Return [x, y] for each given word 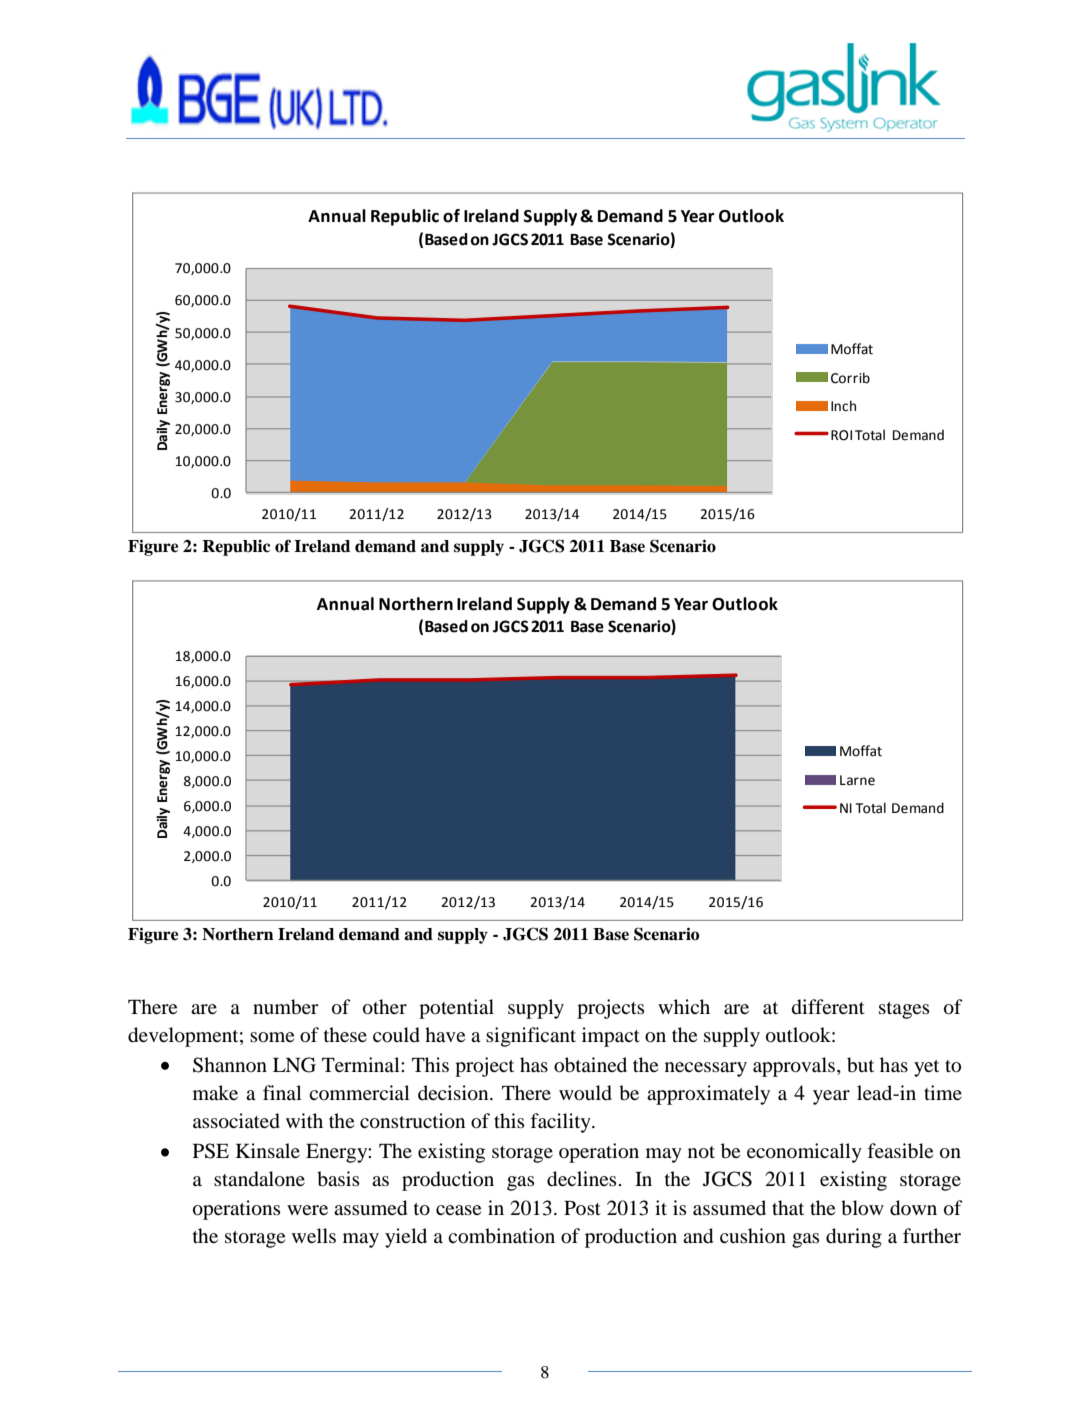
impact [611, 1037]
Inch [843, 406]
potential [456, 1009]
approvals [794, 1067]
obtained [590, 1065]
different [828, 1007]
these [345, 1034]
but [860, 1065]
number [286, 1007]
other [385, 1007]
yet [926, 1068]
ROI [841, 435]
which [684, 1006]
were [307, 1210]
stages [904, 1010]
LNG [294, 1065]
